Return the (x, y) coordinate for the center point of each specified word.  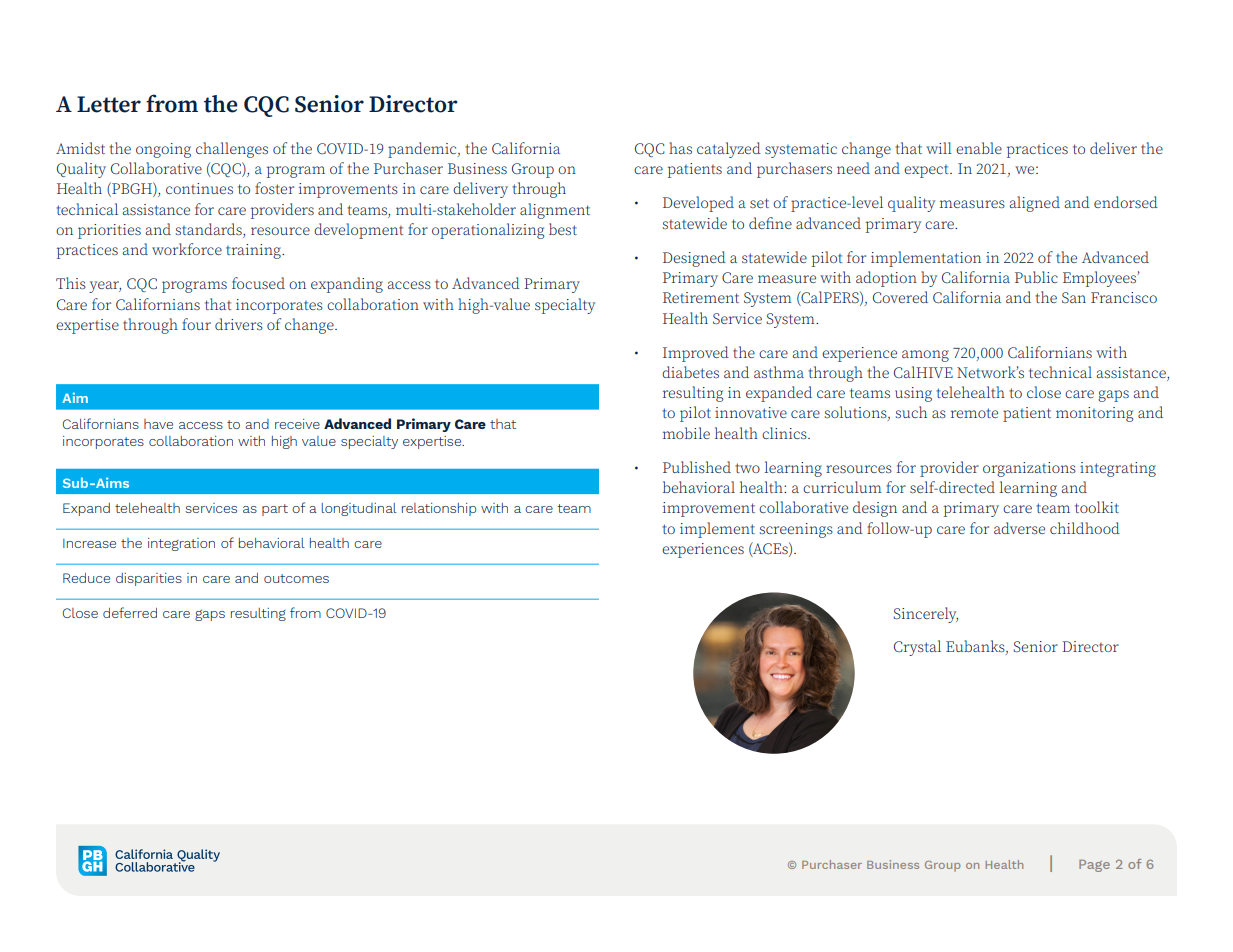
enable (979, 148)
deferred (130, 612)
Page (1094, 866)
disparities (149, 579)
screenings (796, 530)
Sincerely (925, 615)
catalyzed (729, 150)
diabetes (690, 372)
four (196, 324)
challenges (232, 150)
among (925, 356)
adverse (1019, 528)
